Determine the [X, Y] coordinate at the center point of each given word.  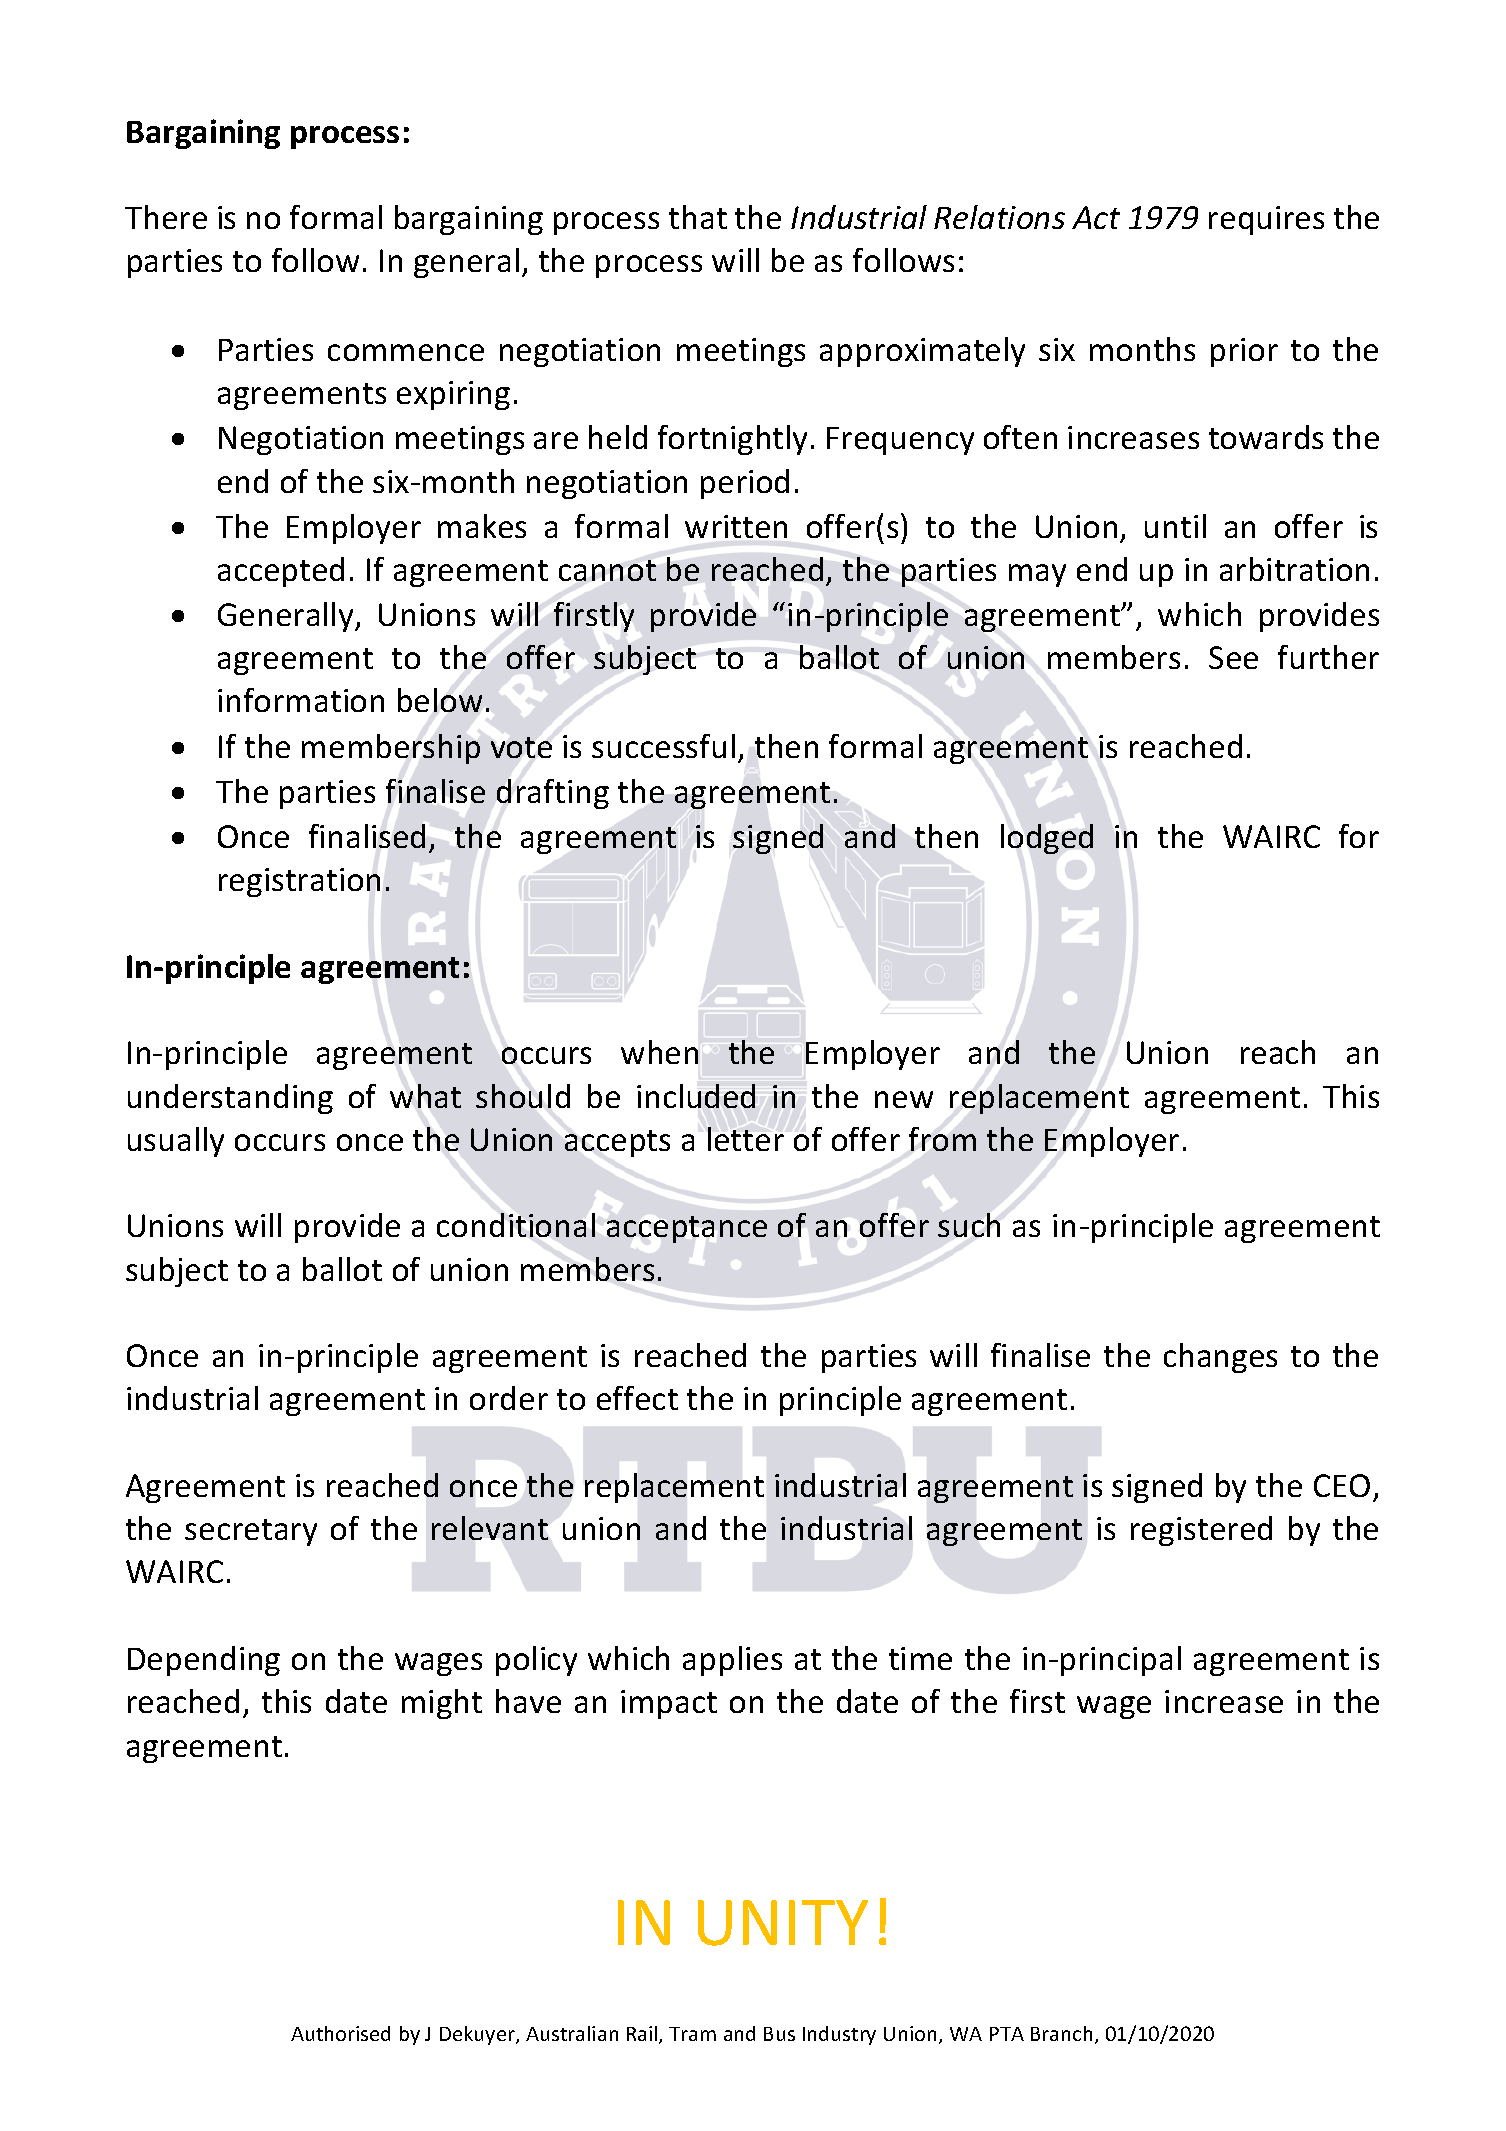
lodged [1047, 839]
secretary [251, 1532]
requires [1266, 220]
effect [637, 1398]
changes [1220, 1358]
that [698, 217]
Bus [779, 2034]
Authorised [340, 2033]
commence [406, 352]
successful [663, 746]
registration [299, 882]
